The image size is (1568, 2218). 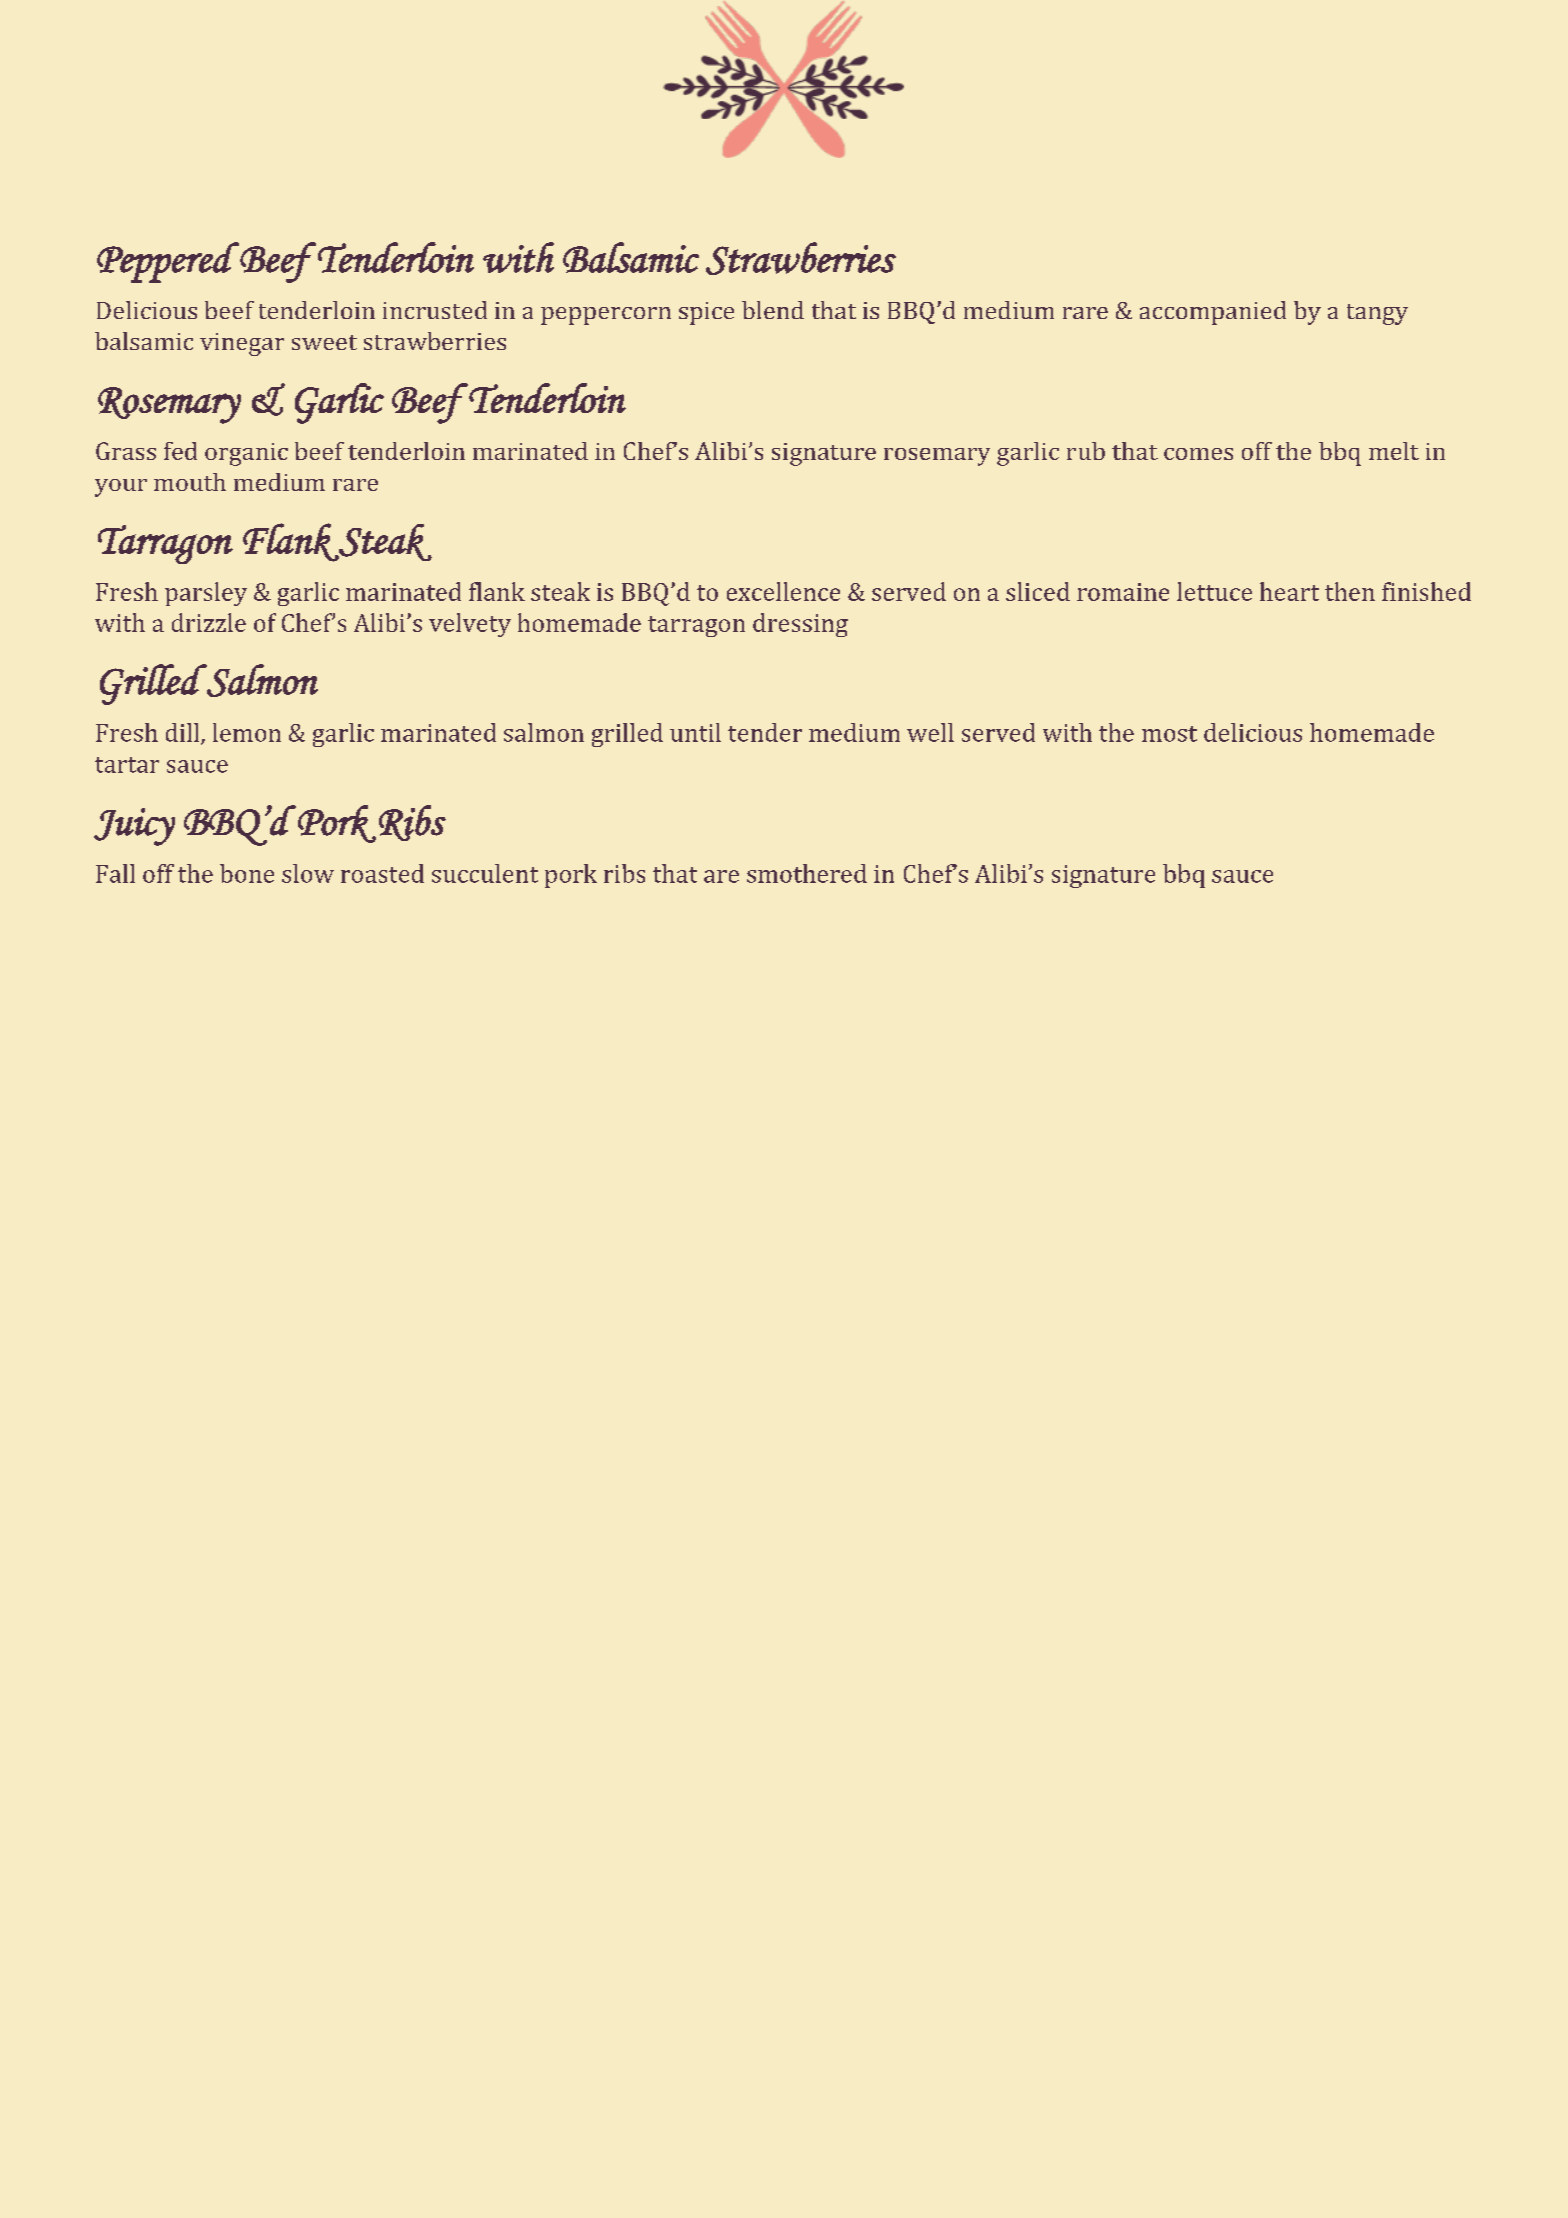 What do you see at coordinates (807, 873) in the document?
I see `smothered` at bounding box center [807, 873].
